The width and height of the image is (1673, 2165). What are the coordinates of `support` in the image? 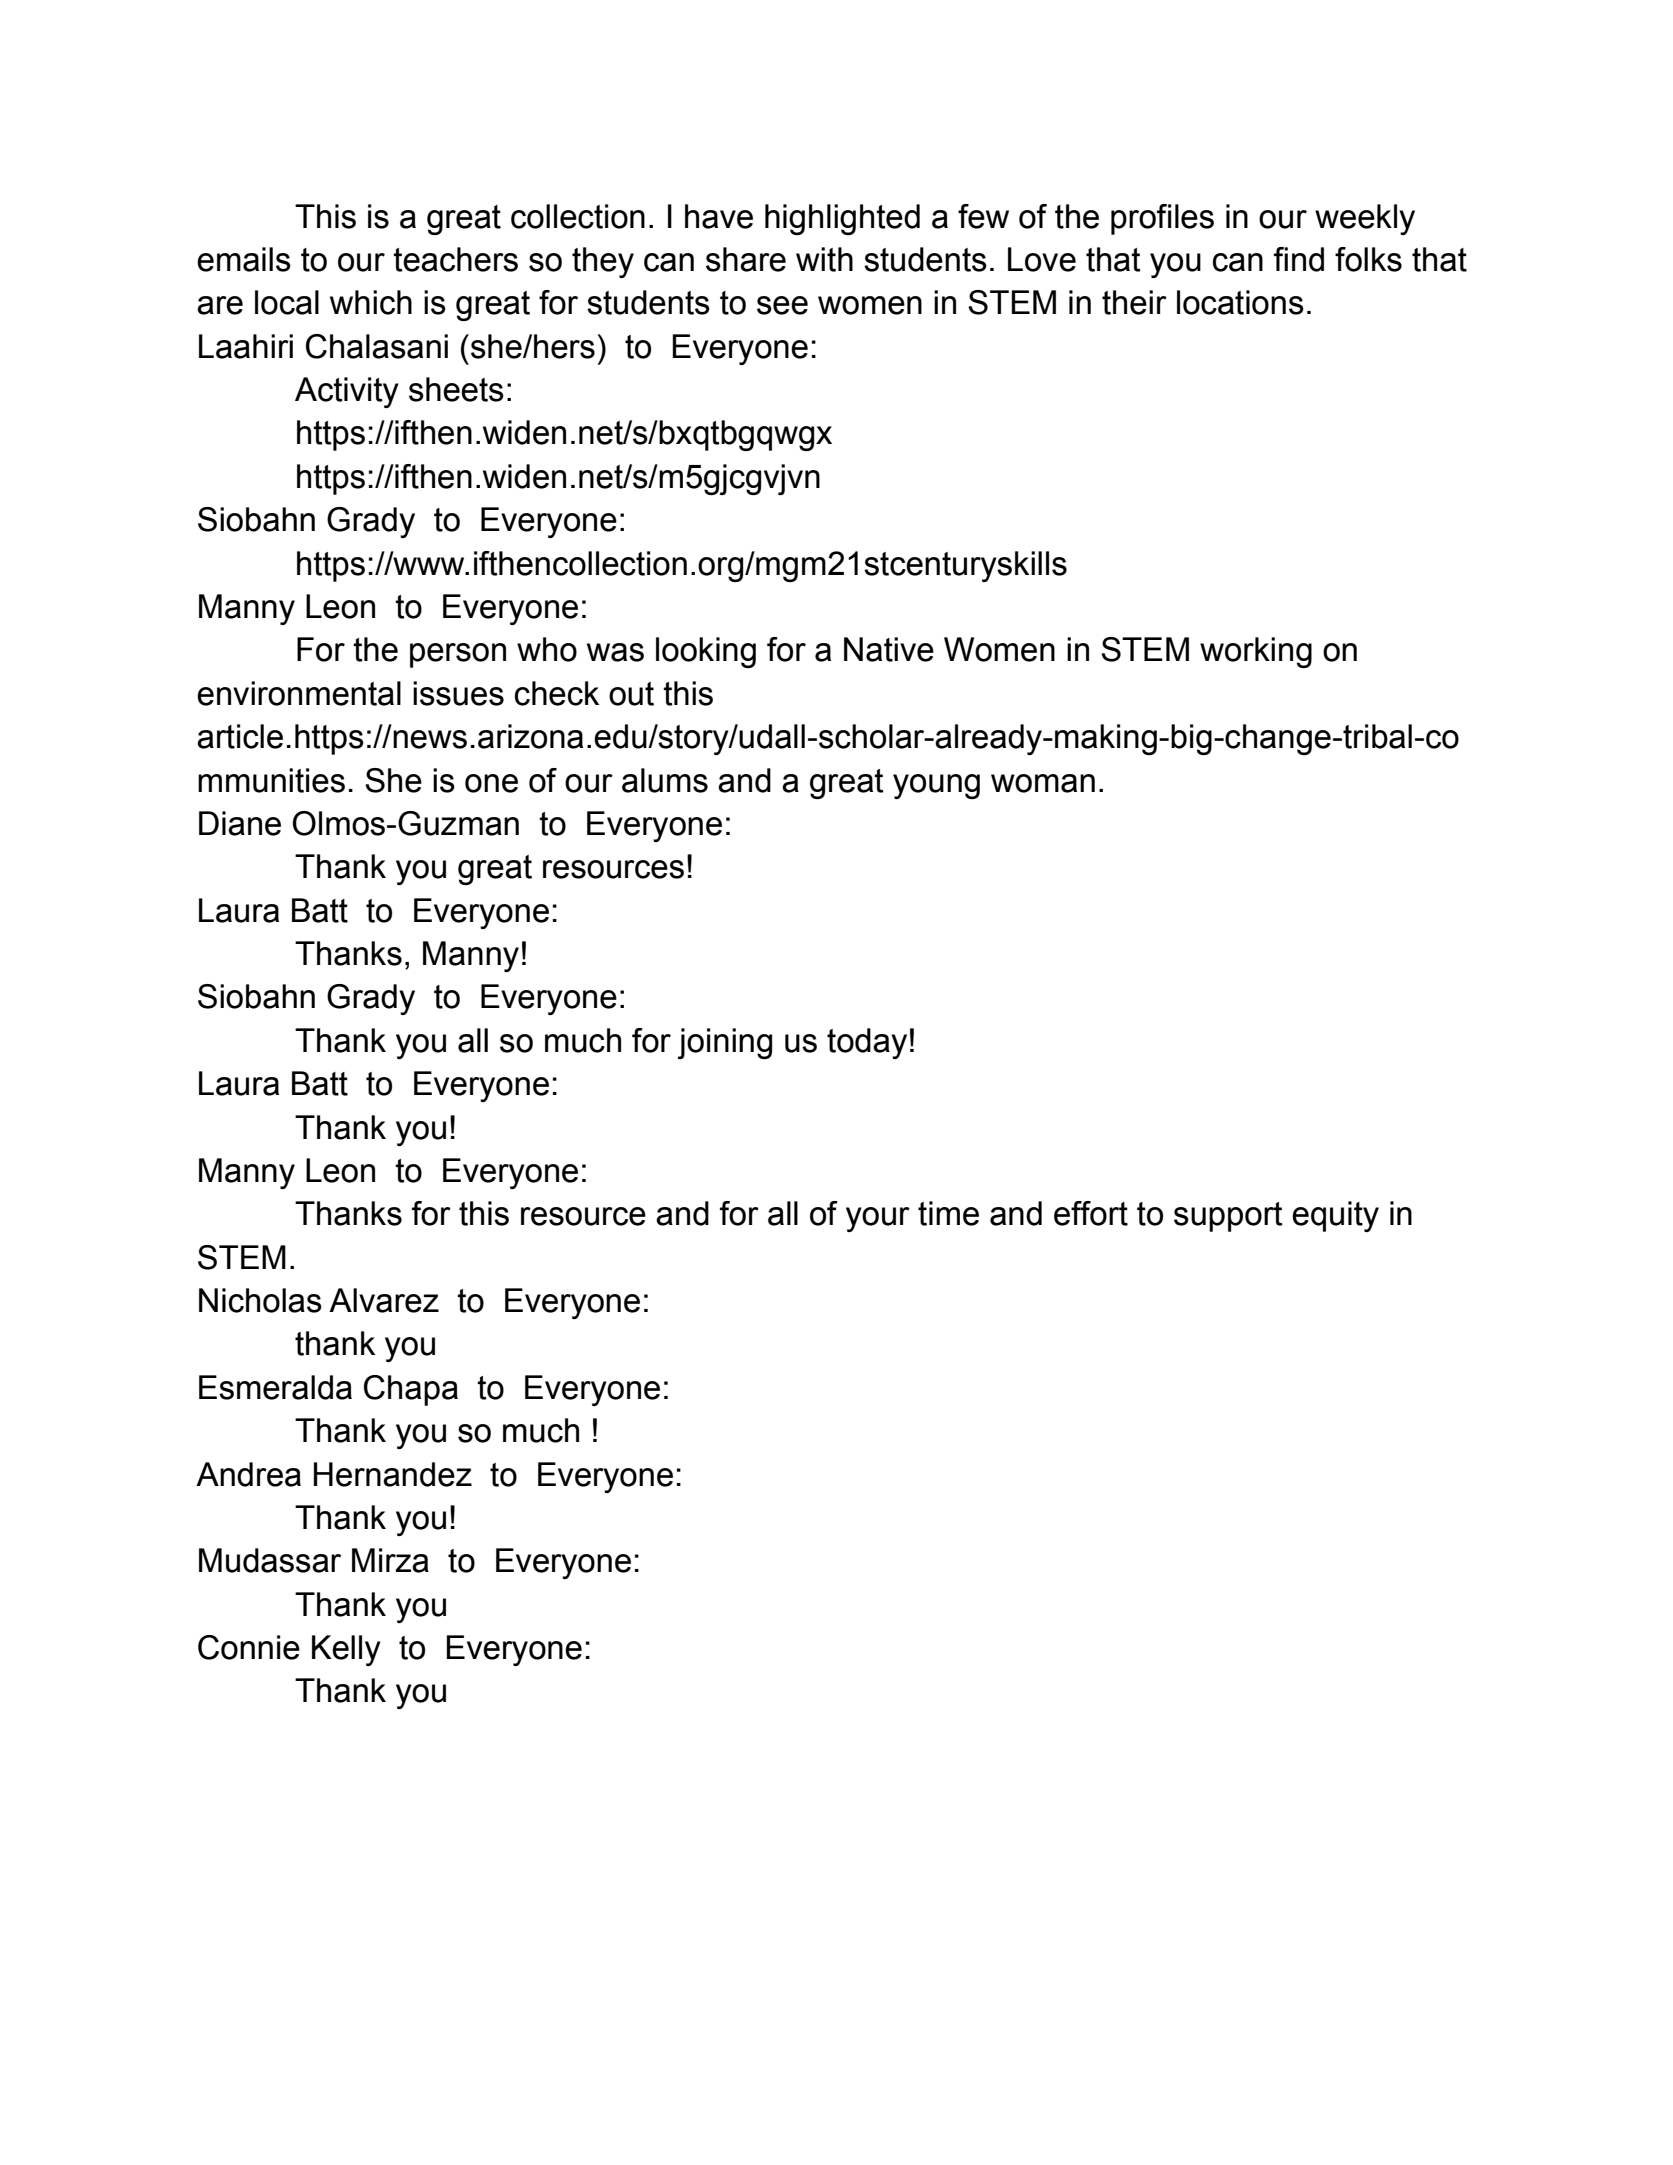 It's located at (1228, 1217).
